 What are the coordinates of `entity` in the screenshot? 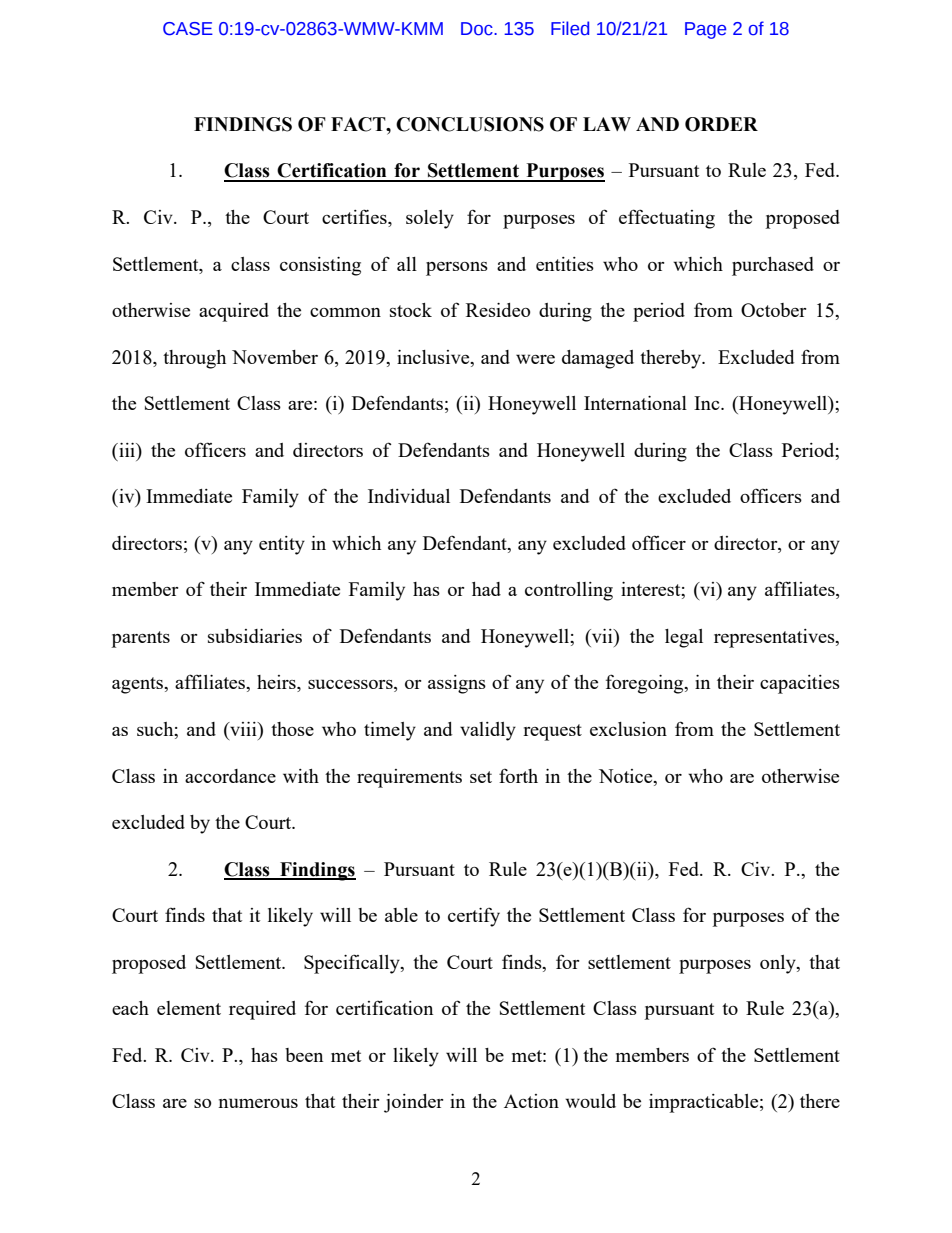 It's located at (282, 545).
